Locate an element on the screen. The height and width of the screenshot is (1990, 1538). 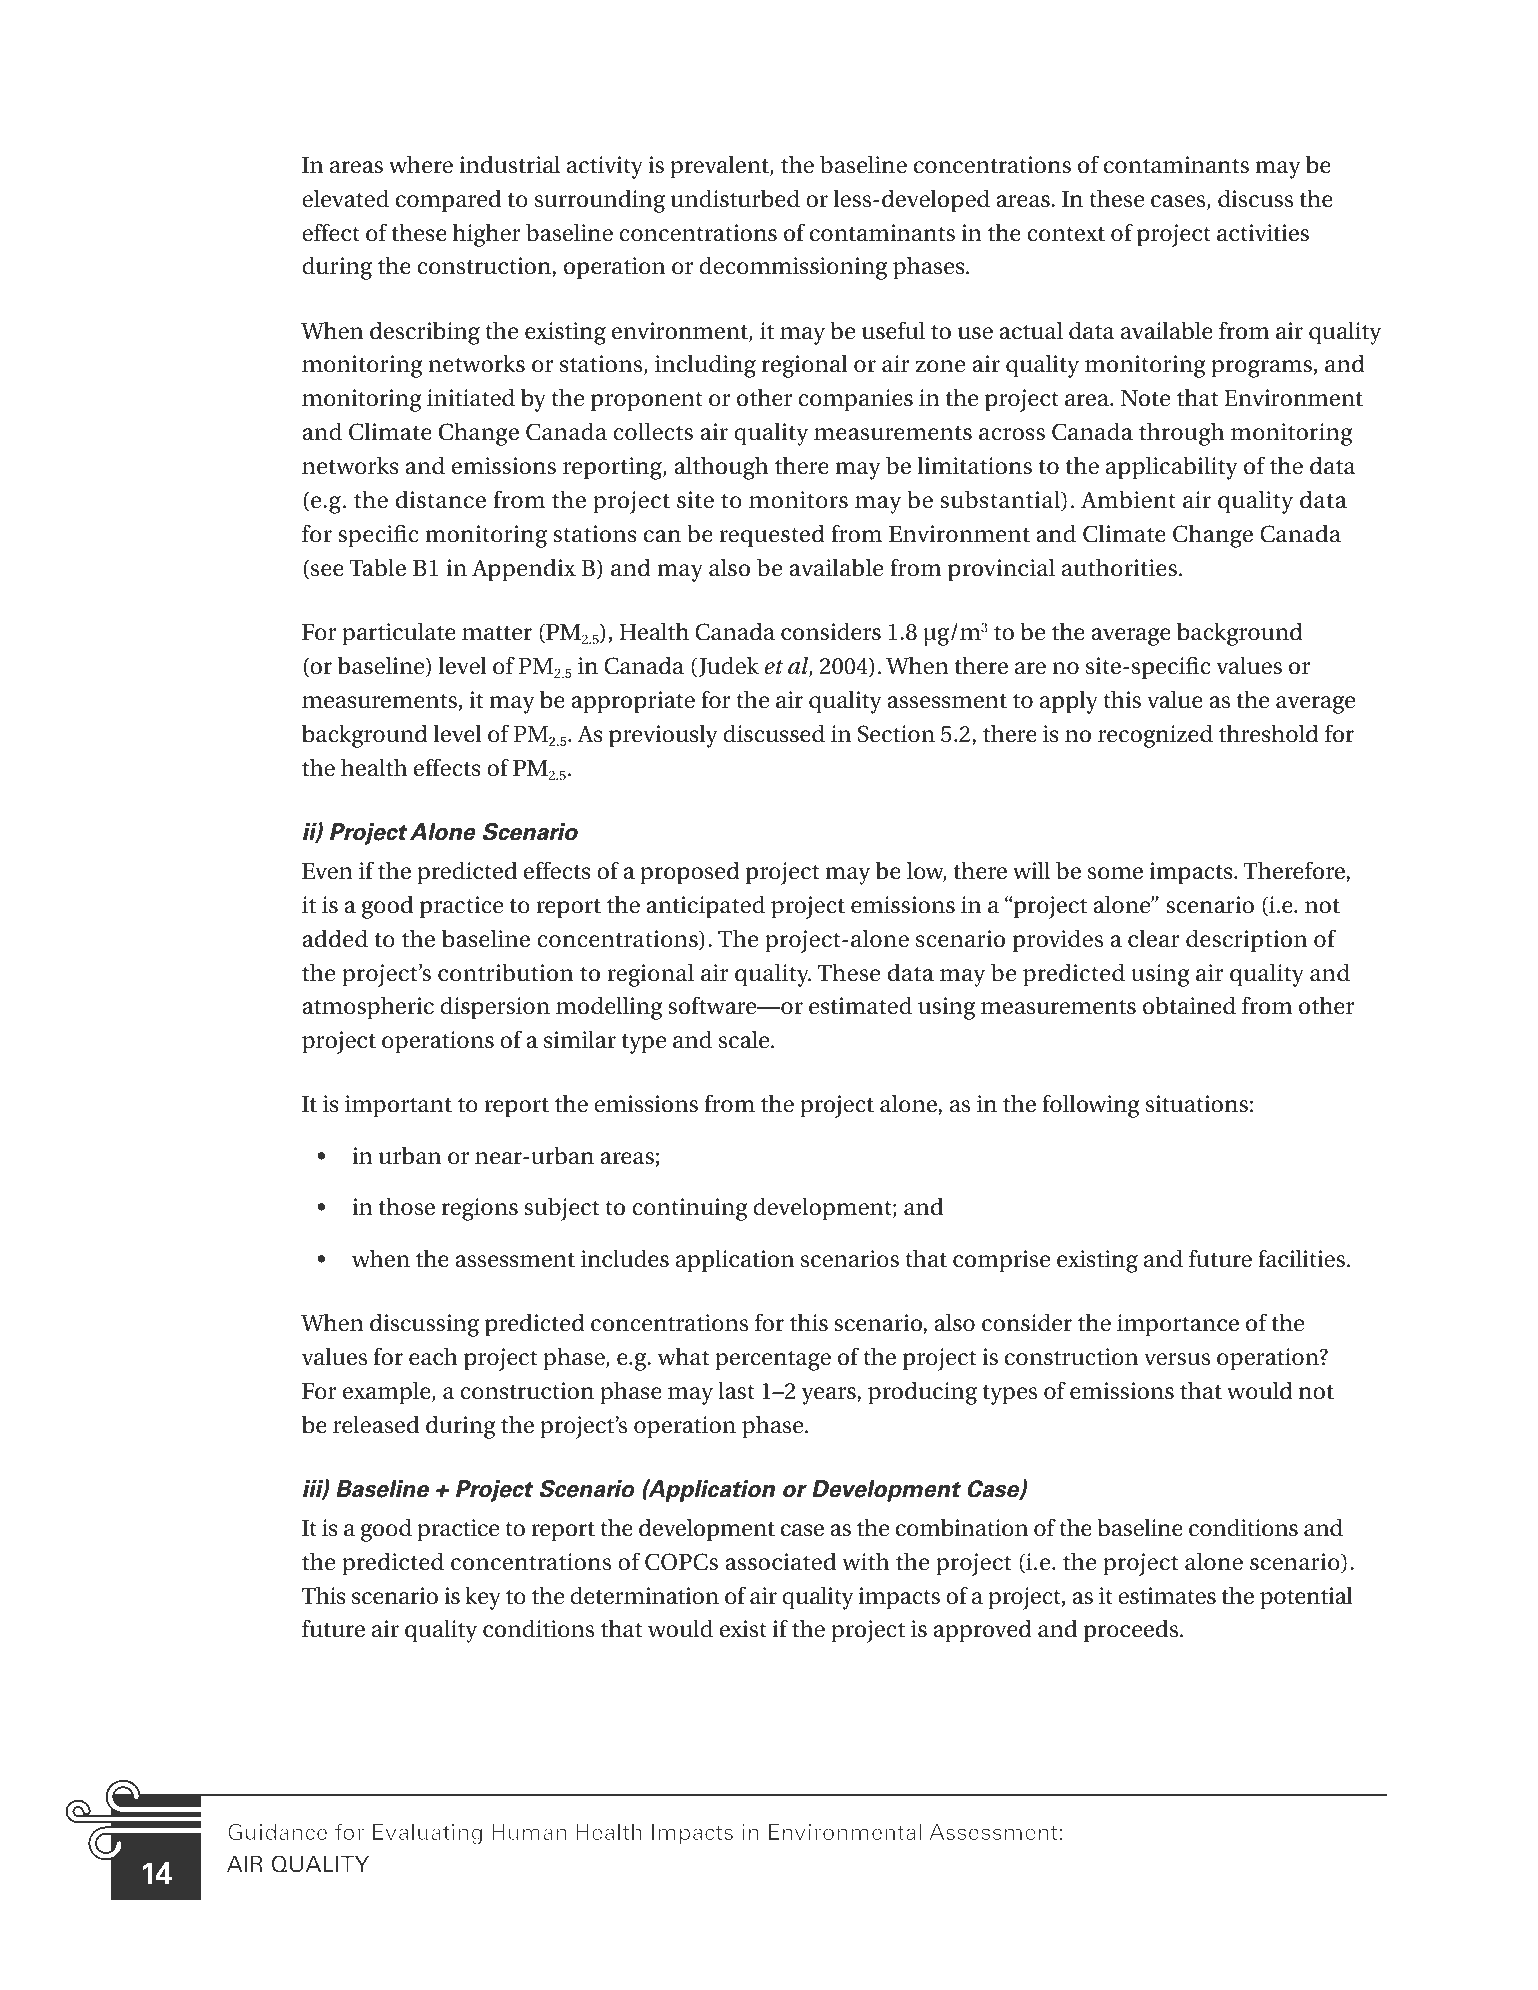
particulate is located at coordinates (399, 634).
